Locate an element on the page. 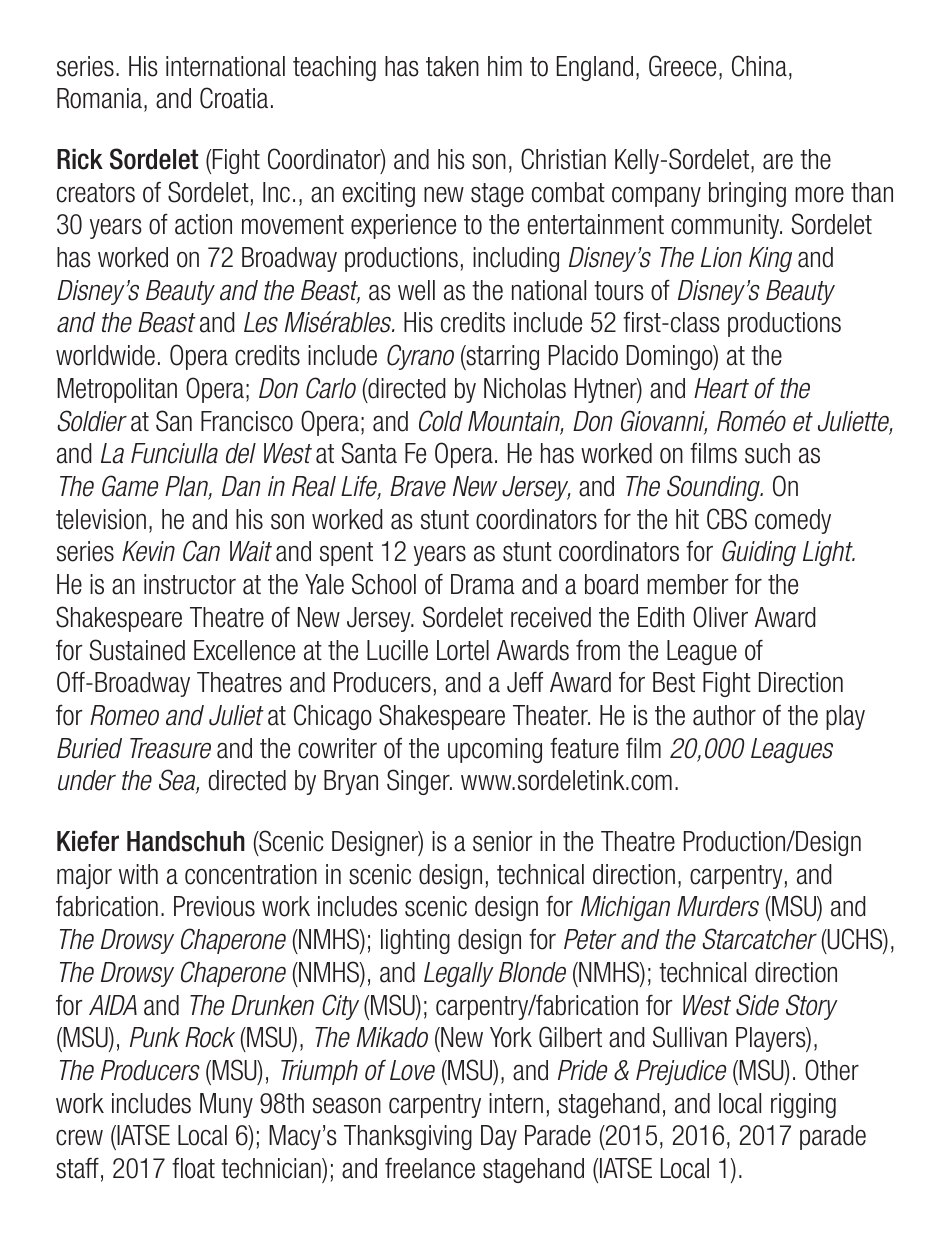  taken is located at coordinates (452, 66).
